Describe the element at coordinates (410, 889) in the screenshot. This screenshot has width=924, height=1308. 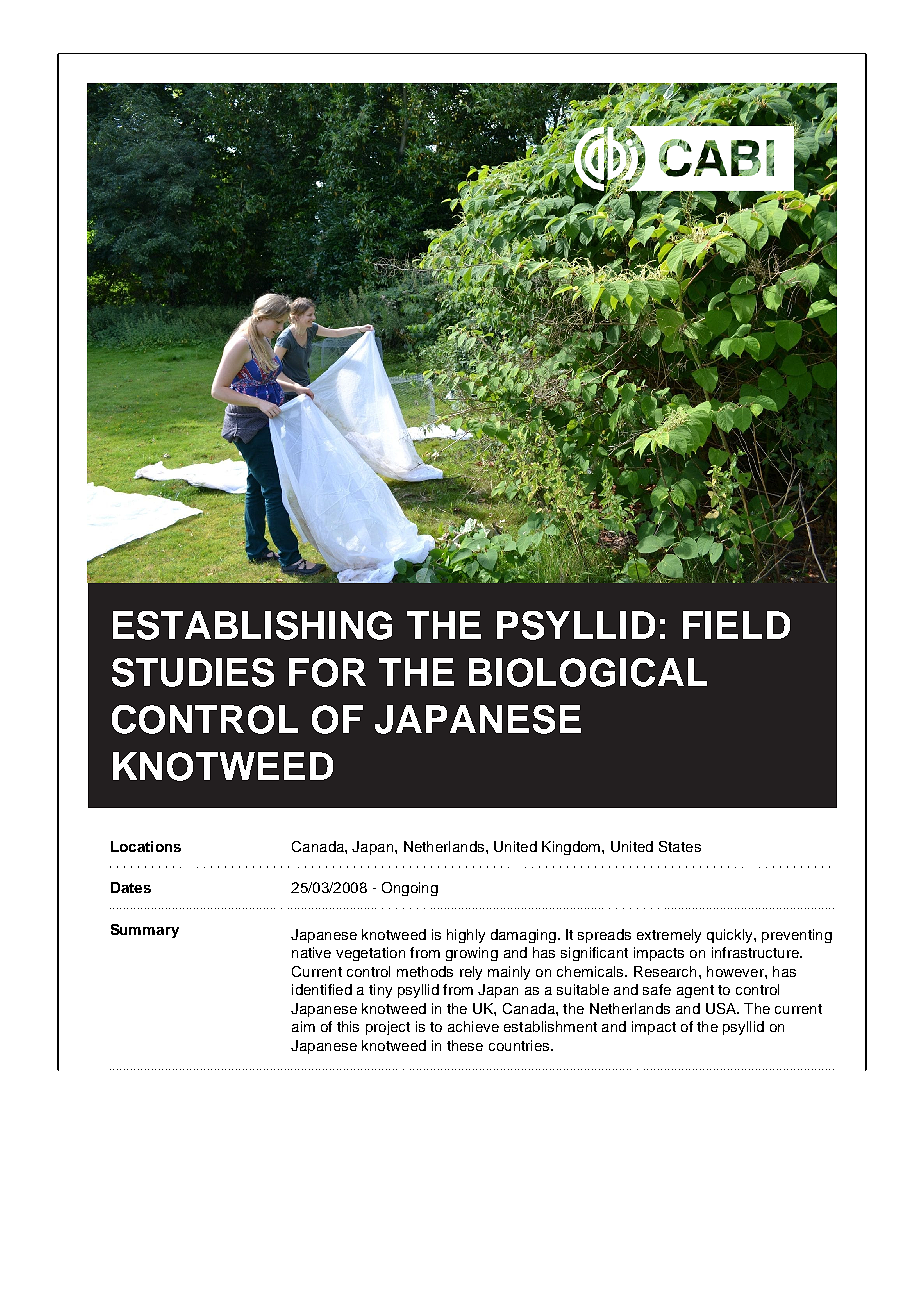
I see `Ongoing` at that location.
